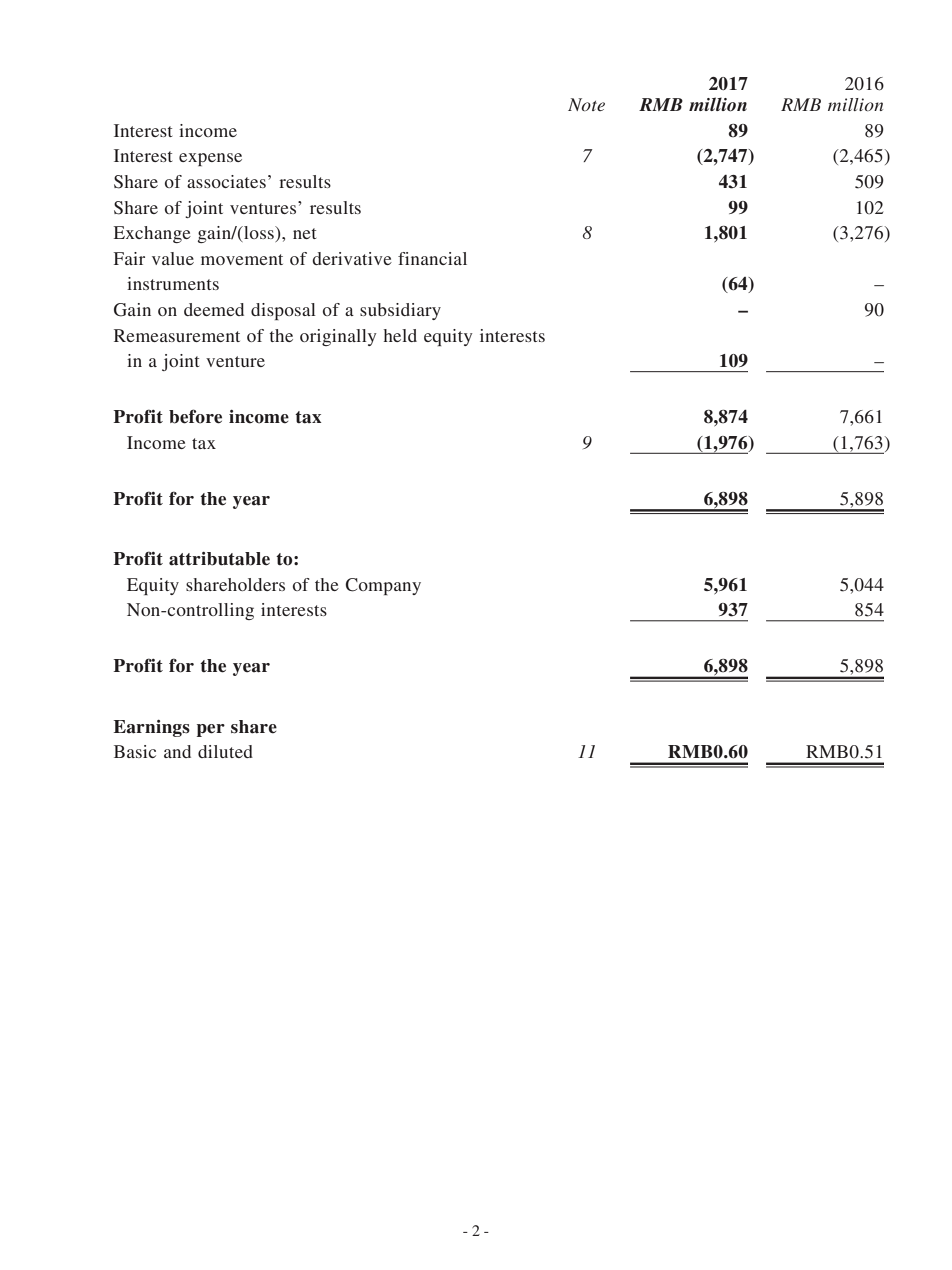 Image resolution: width=952 pixels, height=1270 pixels. Describe the element at coordinates (383, 586) in the document. I see `Company` at that location.
